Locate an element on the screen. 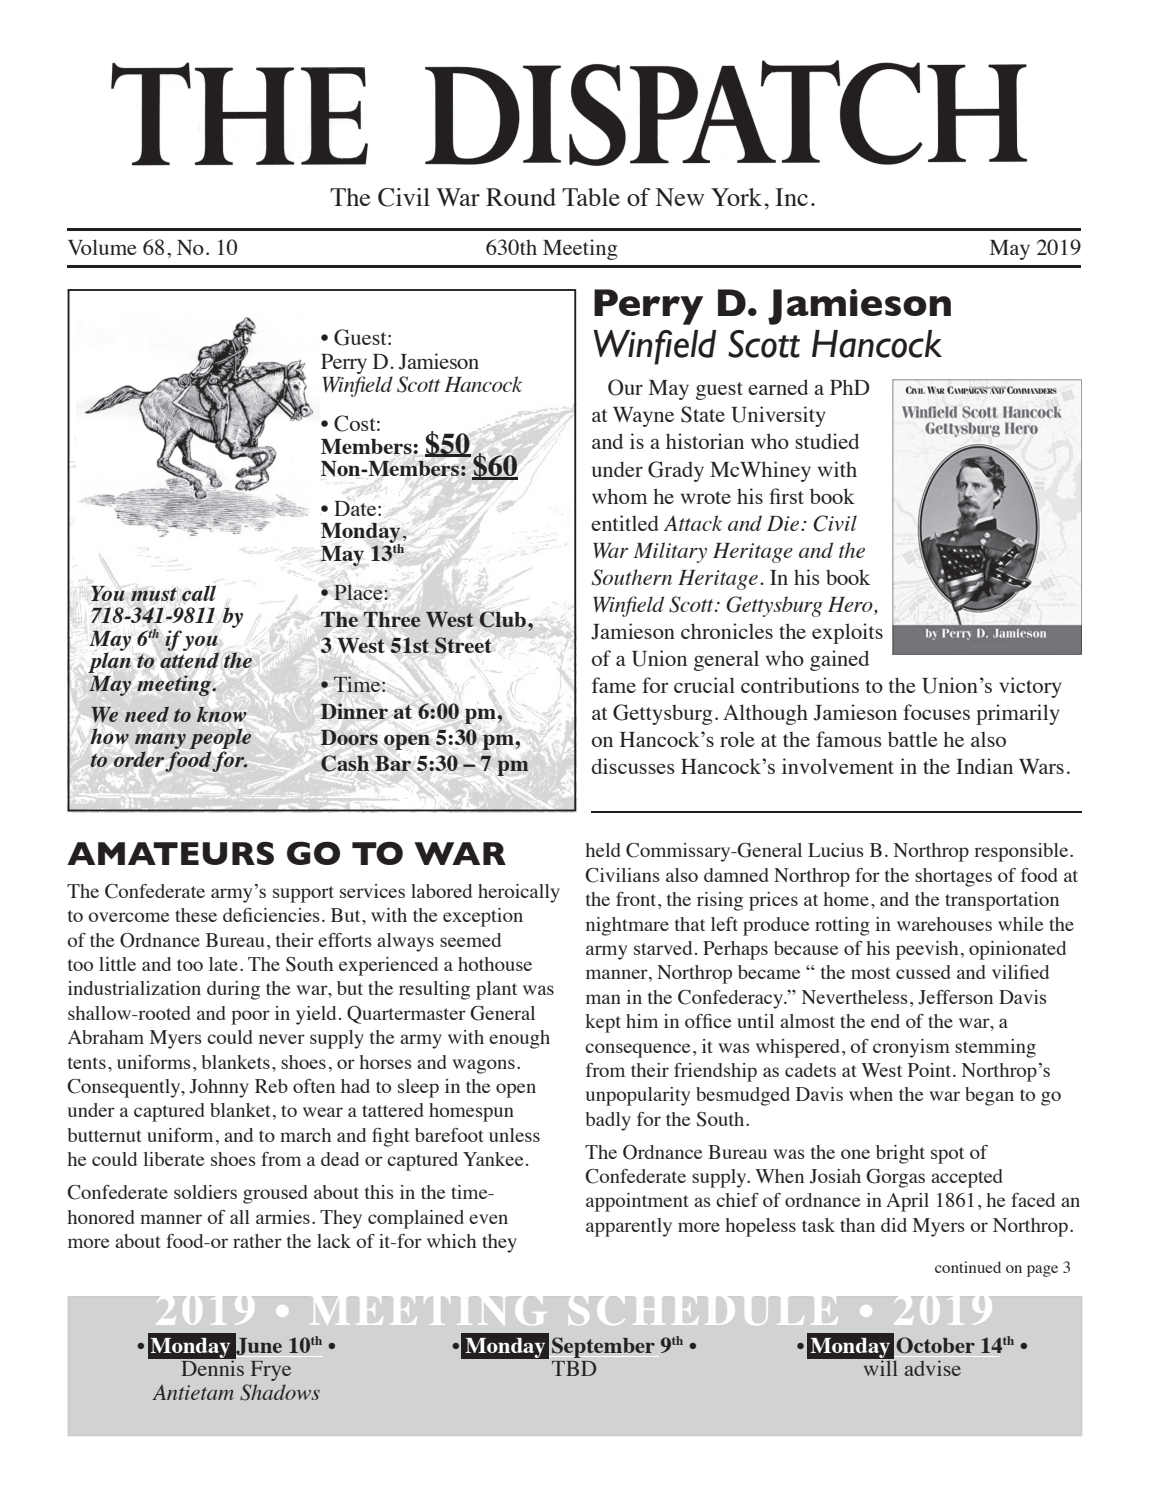 This screenshot has width=1149, height=1487. Antietam is located at coordinates (193, 1392).
